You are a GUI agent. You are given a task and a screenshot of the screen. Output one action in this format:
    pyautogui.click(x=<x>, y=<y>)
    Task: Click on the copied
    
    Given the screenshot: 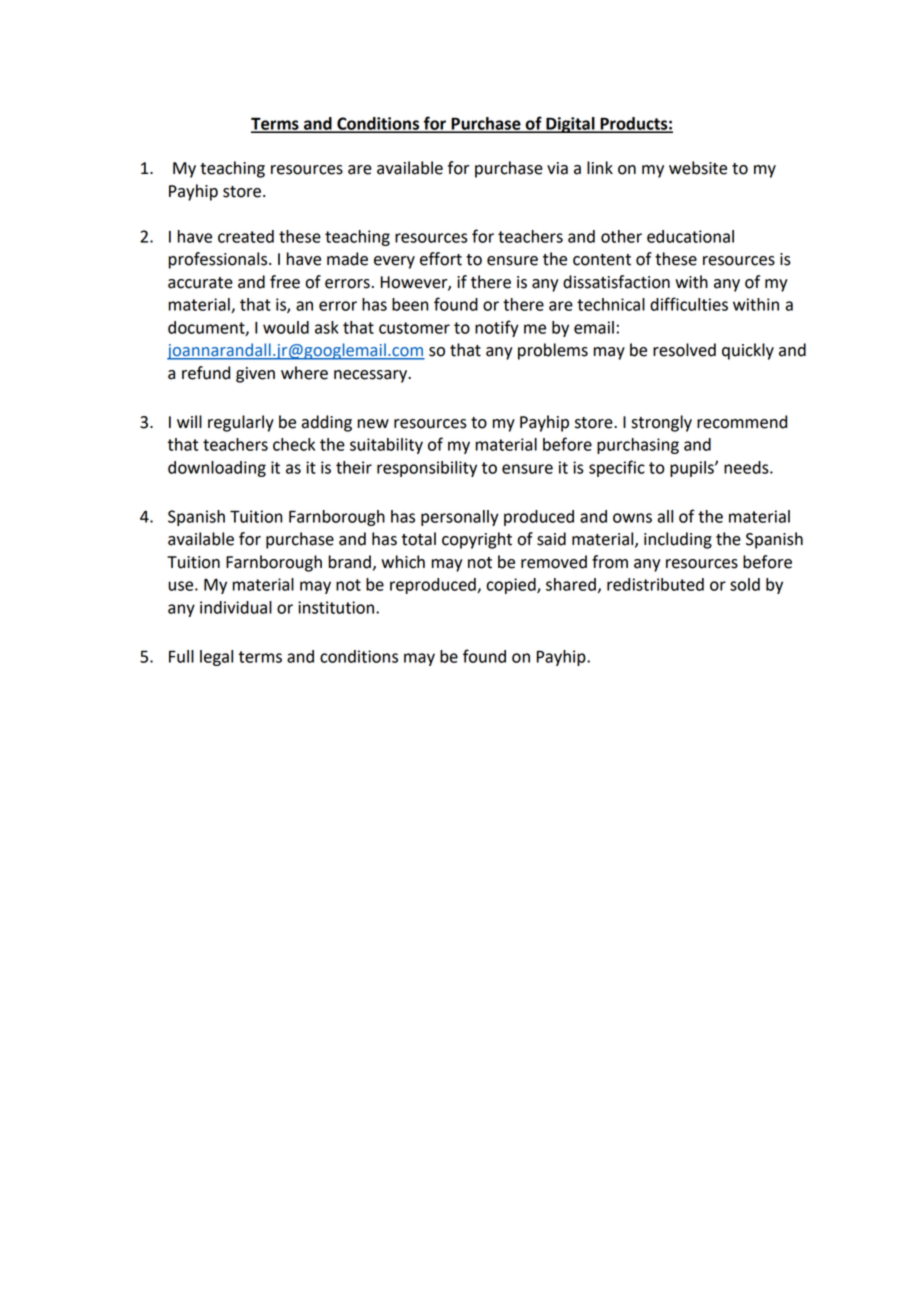 What is the action you would take?
    pyautogui.click(x=512, y=586)
